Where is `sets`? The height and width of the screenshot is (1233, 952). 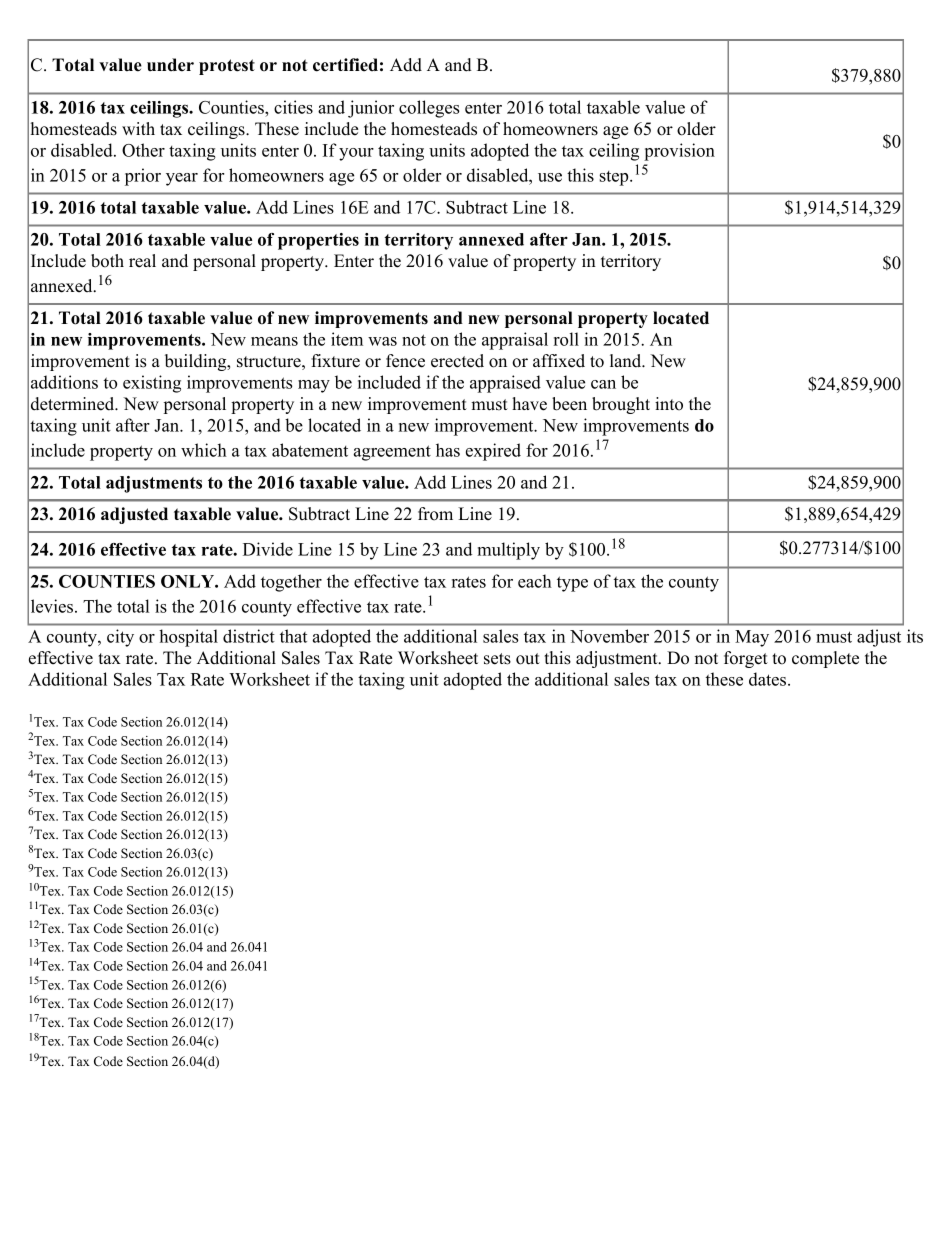
sets is located at coordinates (497, 659).
